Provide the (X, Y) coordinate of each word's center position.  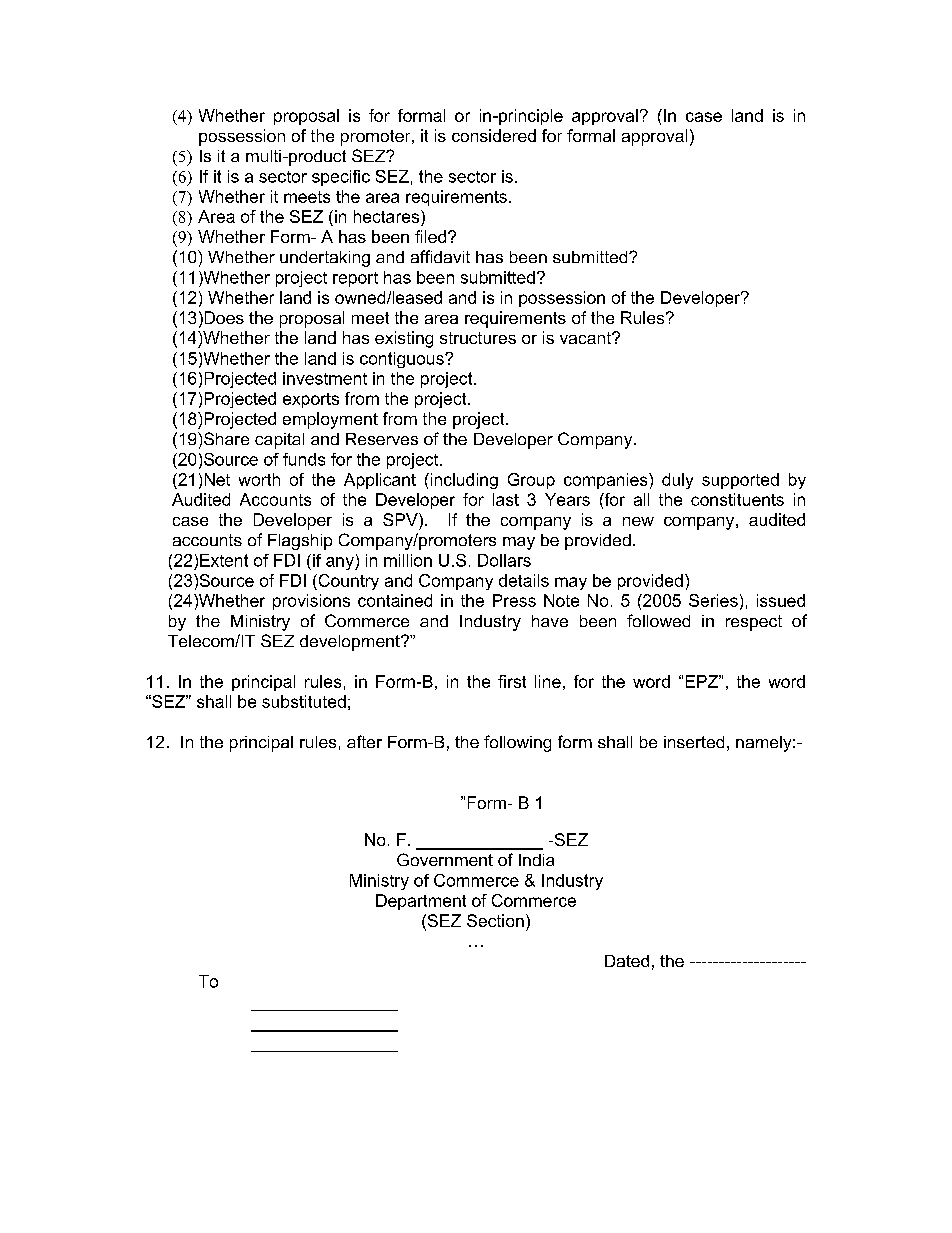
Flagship (300, 542)
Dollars (504, 560)
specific (341, 178)
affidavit (440, 256)
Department (421, 902)
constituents (737, 499)
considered (494, 135)
